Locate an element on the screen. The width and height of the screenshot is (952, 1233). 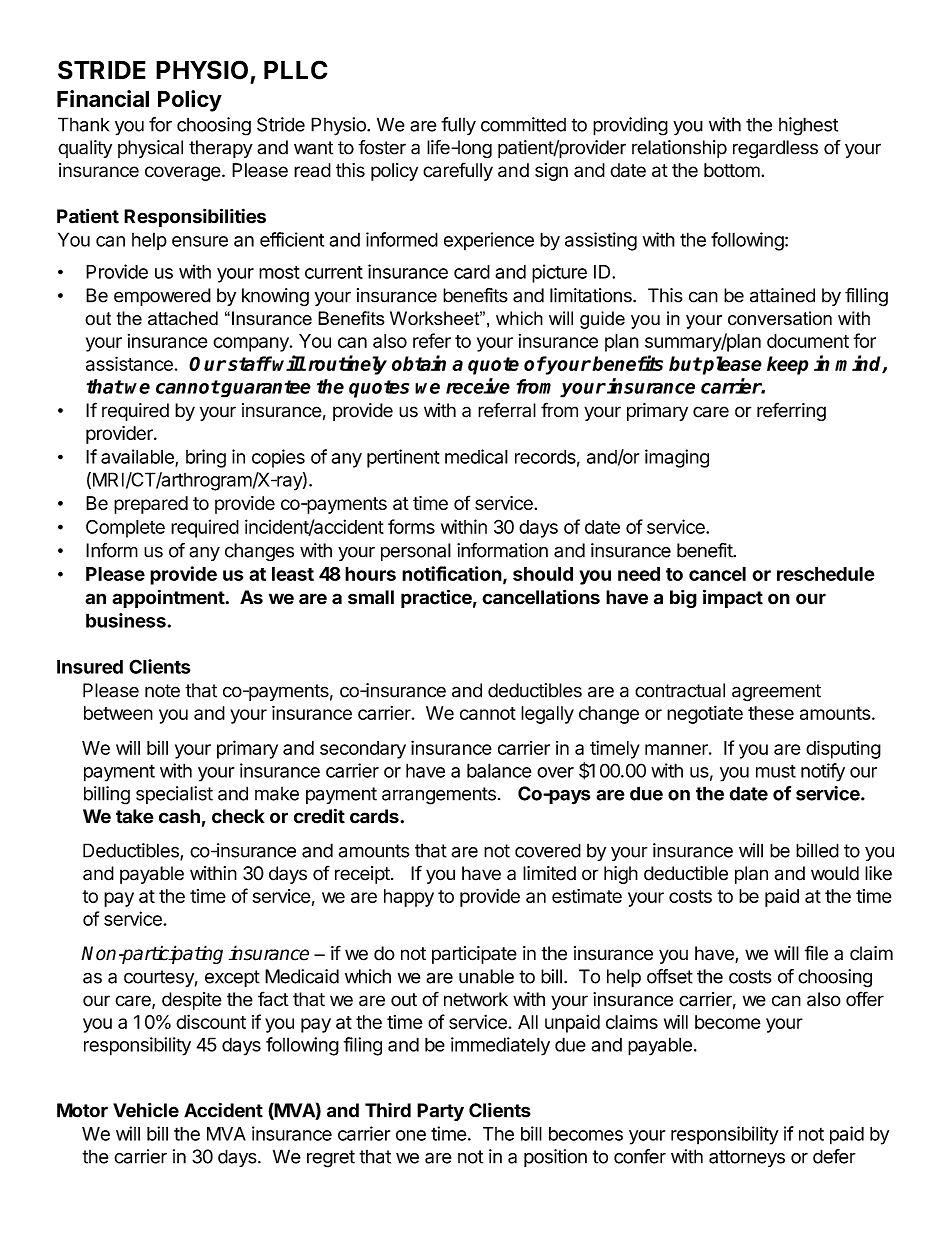
conversation is located at coordinates (780, 318).
